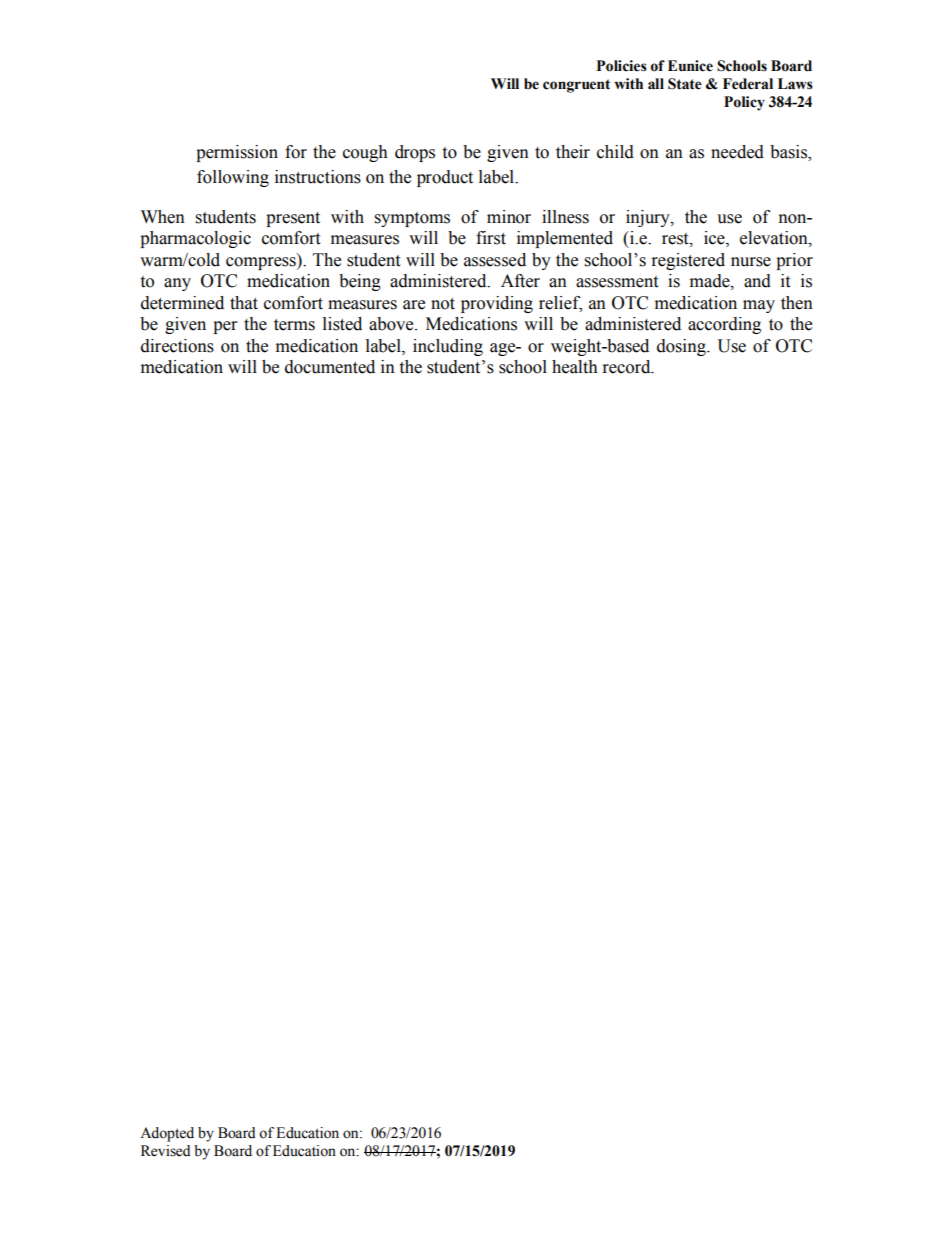 This document has height=1233, width=952. Describe the element at coordinates (575, 367) in the document. I see `health` at that location.
